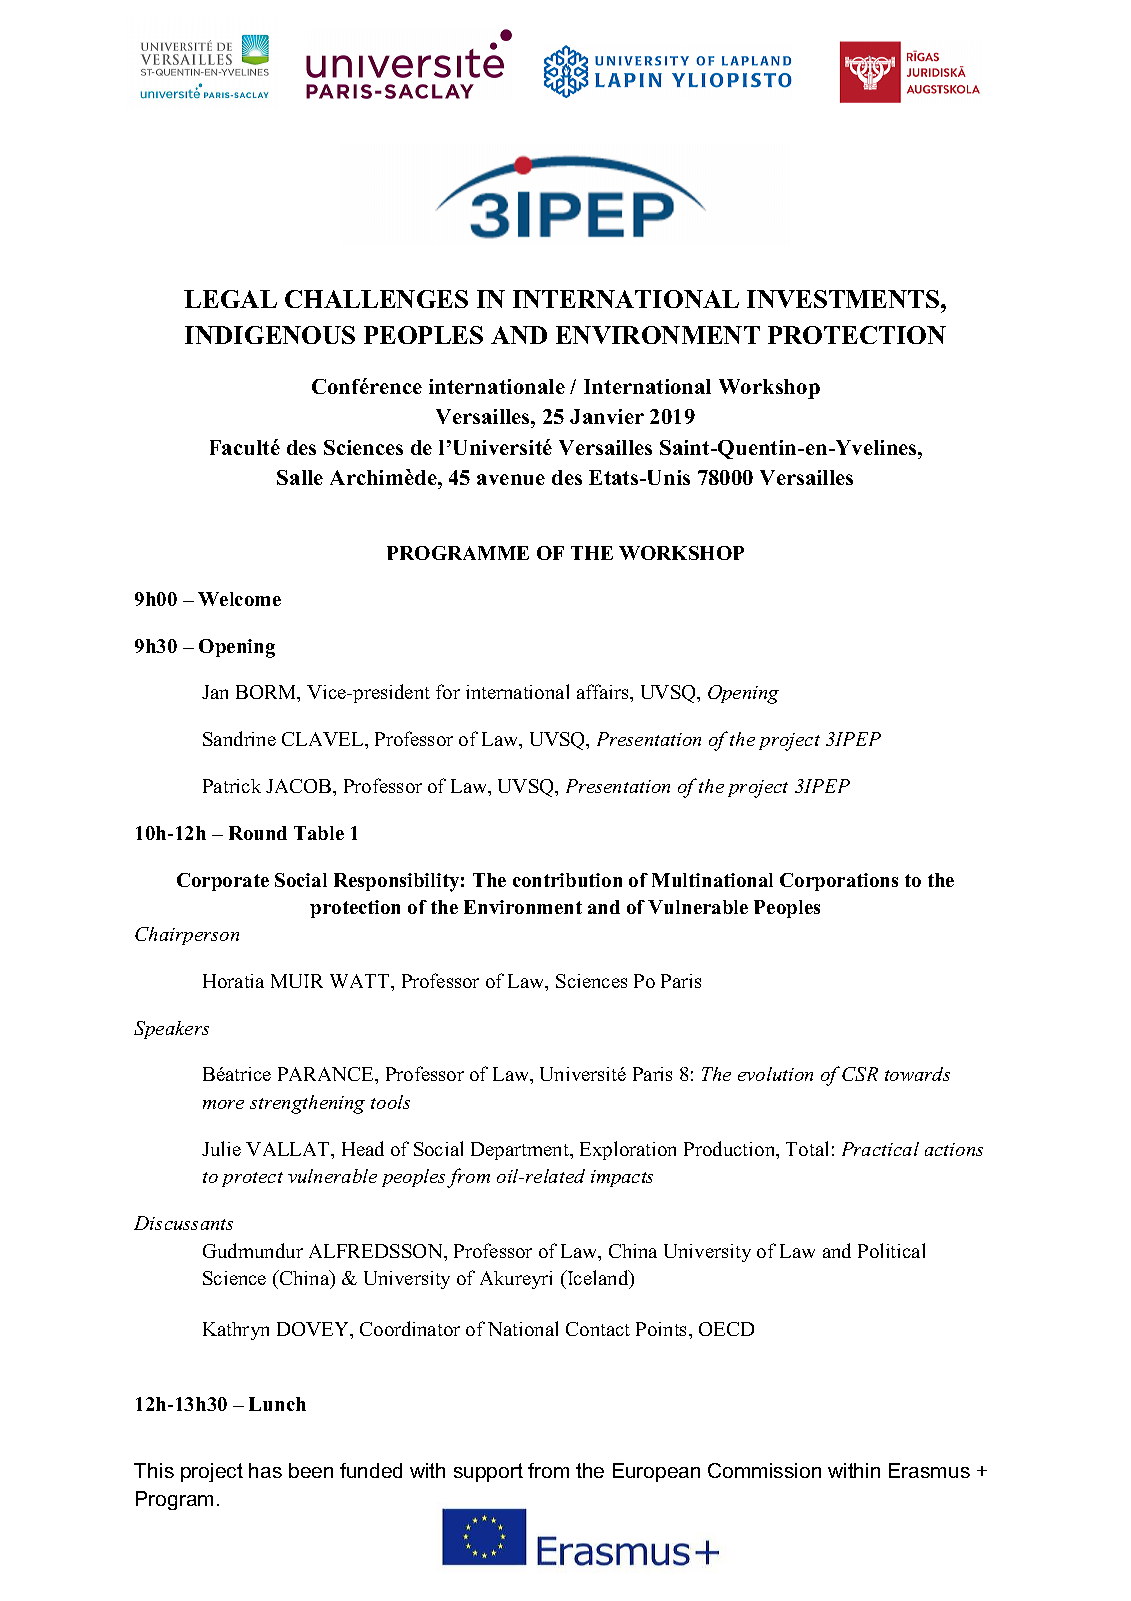 The height and width of the screenshot is (1601, 1131). Describe the element at coordinates (270, 335) in the screenshot. I see `INDIGENOUS` at that location.
